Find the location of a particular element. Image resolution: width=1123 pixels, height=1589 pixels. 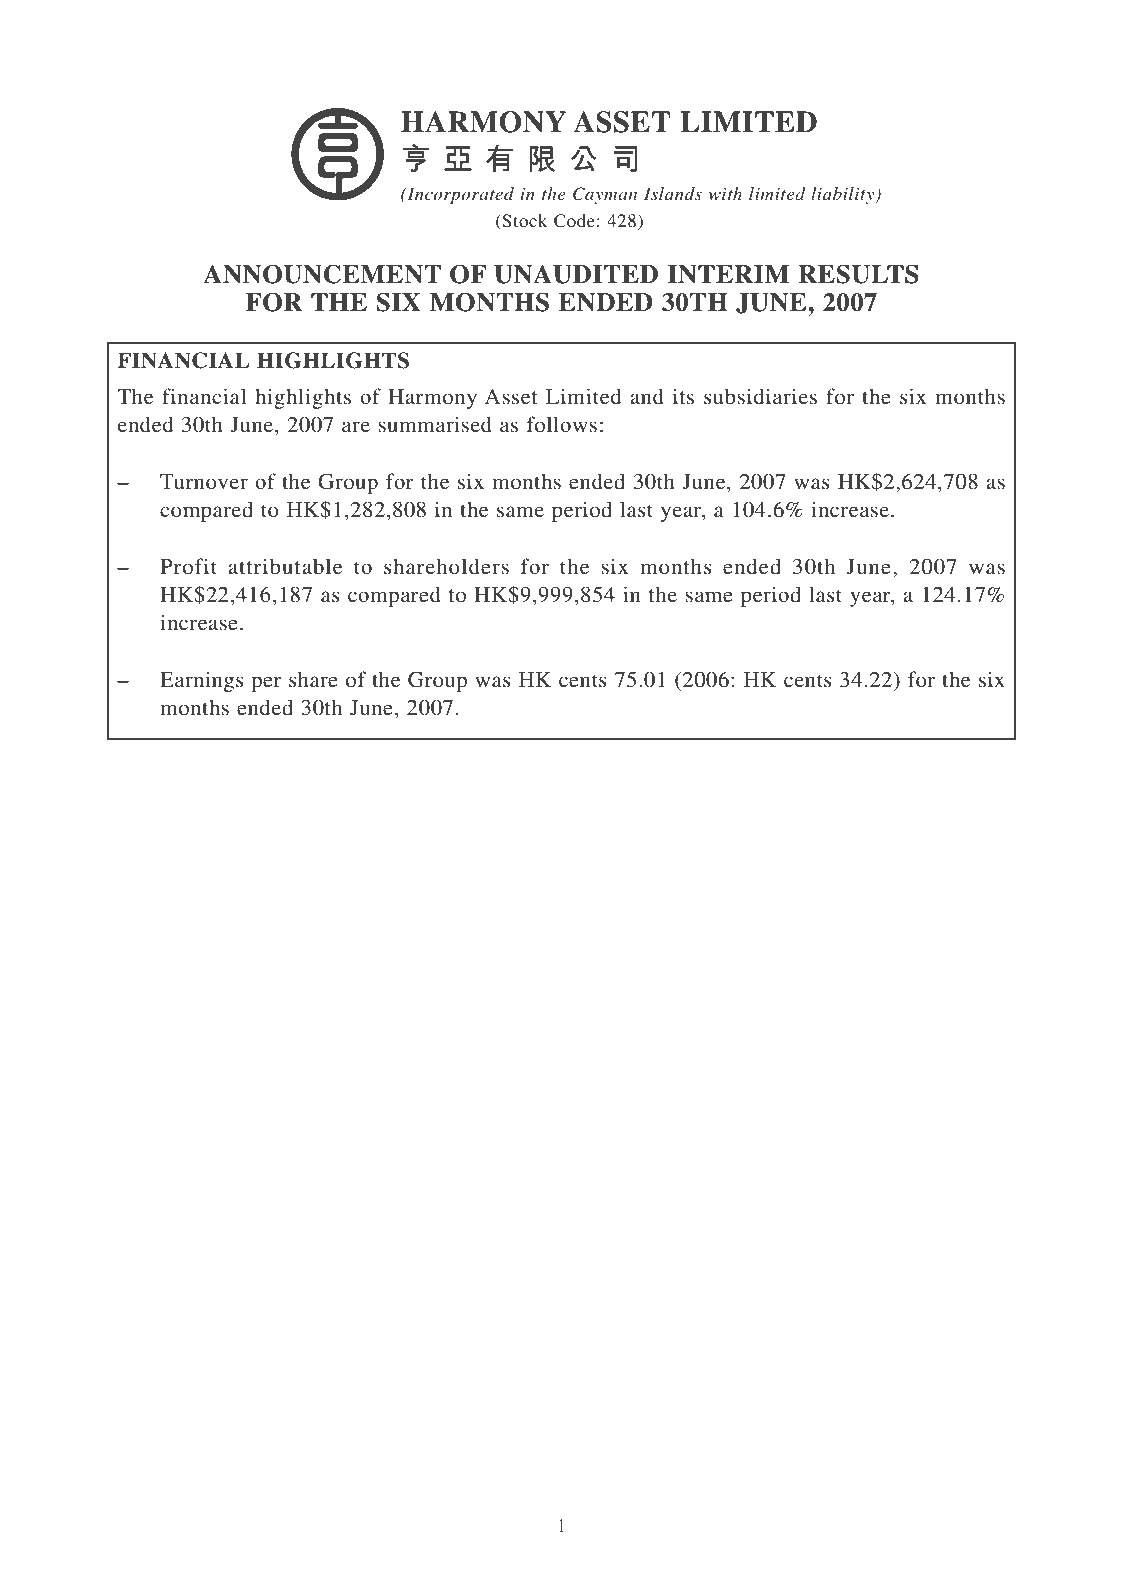

ANNOUNCEMENT is located at coordinates (322, 274).
